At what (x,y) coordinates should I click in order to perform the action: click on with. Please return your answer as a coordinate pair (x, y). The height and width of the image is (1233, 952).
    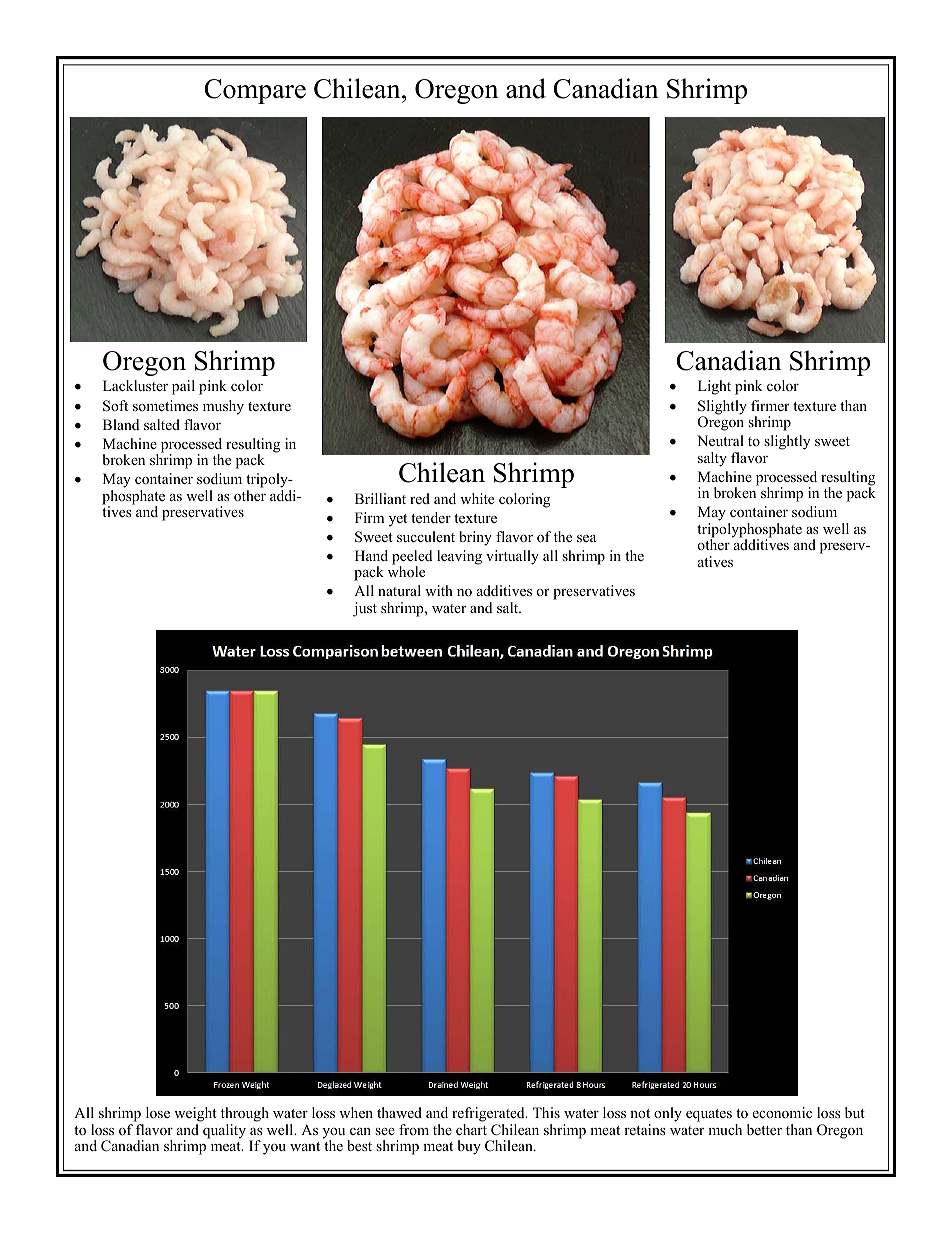
    Looking at the image, I should click on (439, 590).
